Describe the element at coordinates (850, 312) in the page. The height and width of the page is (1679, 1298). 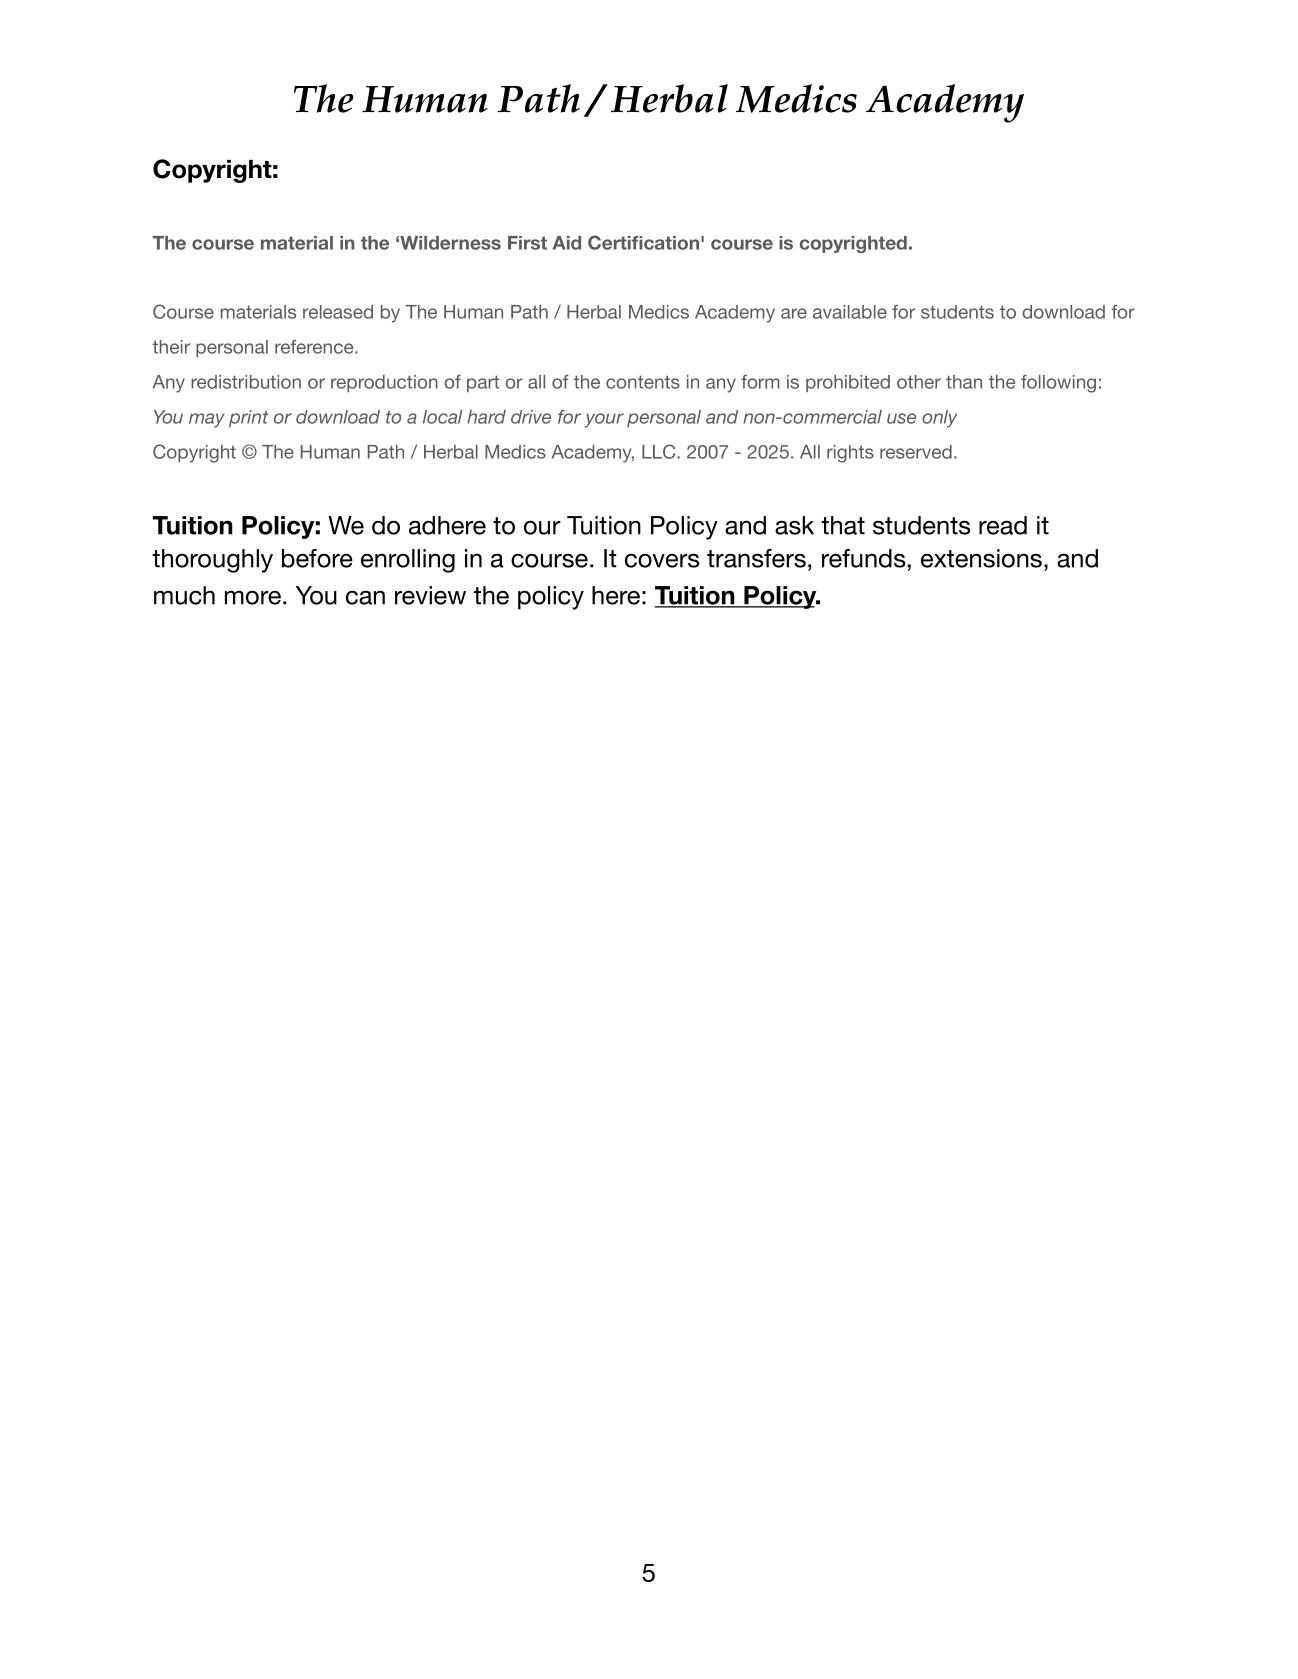
I see `available` at that location.
